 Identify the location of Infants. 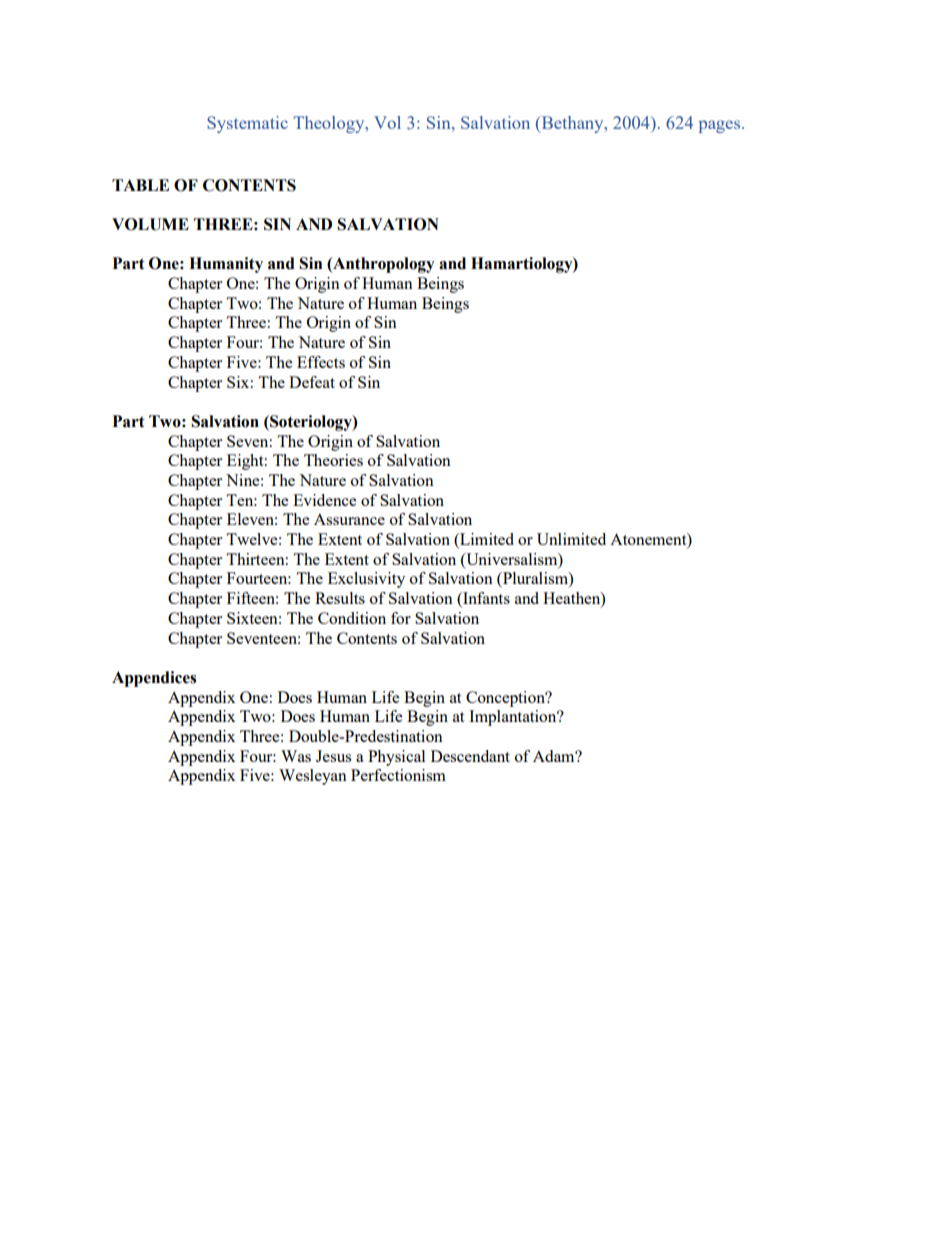
(485, 599).
